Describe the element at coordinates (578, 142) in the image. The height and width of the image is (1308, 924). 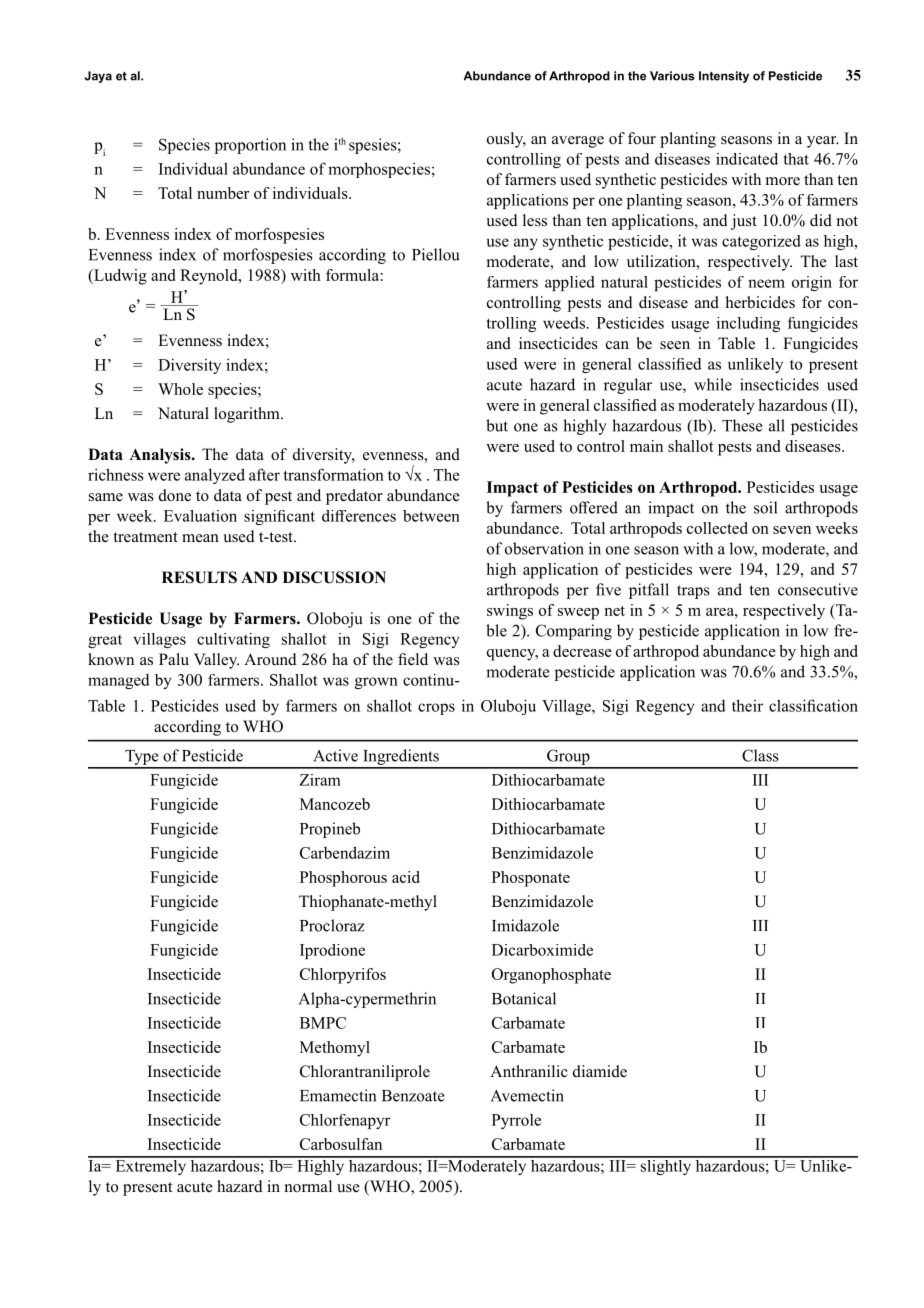
I see `average` at that location.
